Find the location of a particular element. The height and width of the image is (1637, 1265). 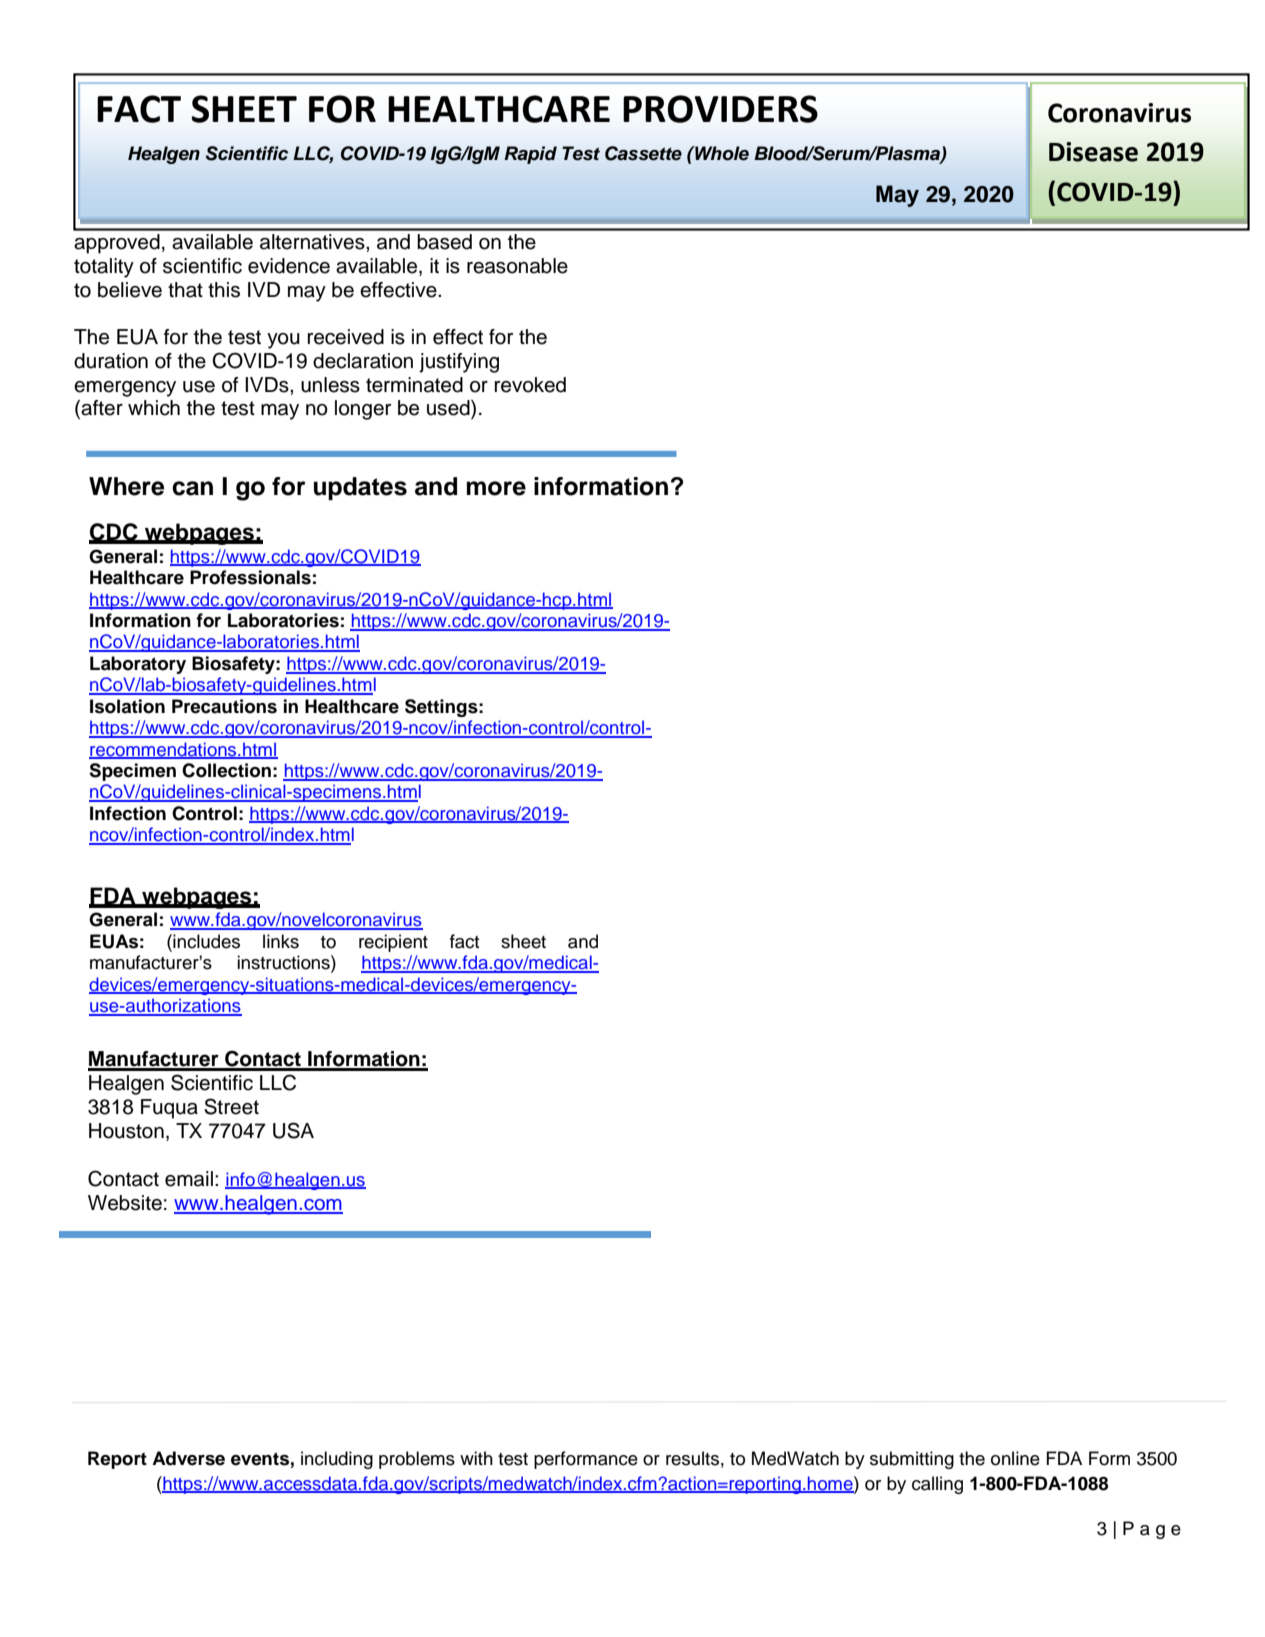

recipient is located at coordinates (393, 943).
